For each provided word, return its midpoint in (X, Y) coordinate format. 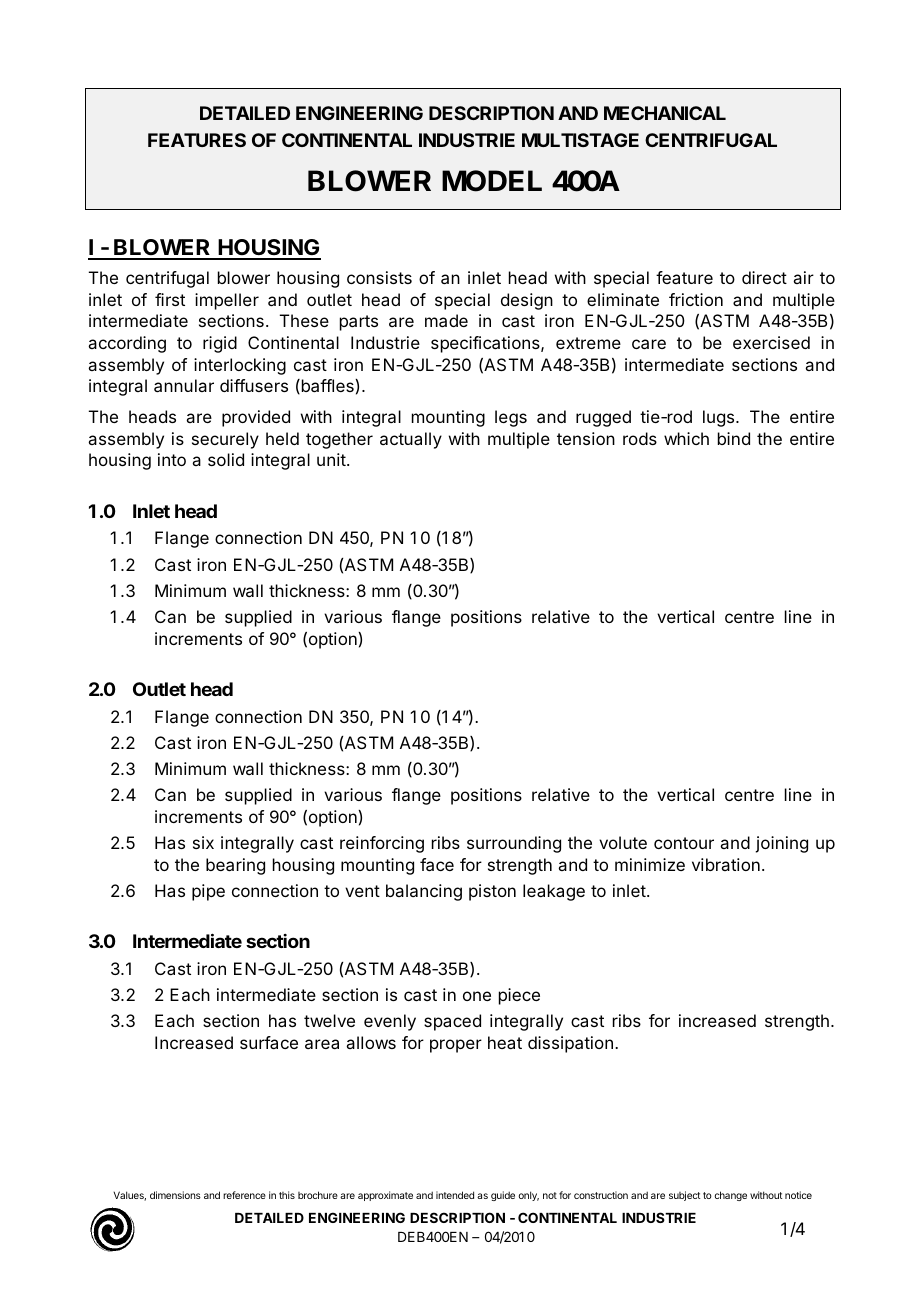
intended (455, 1195)
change (731, 1196)
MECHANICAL (665, 113)
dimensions (175, 1195)
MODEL (492, 181)
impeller (227, 301)
